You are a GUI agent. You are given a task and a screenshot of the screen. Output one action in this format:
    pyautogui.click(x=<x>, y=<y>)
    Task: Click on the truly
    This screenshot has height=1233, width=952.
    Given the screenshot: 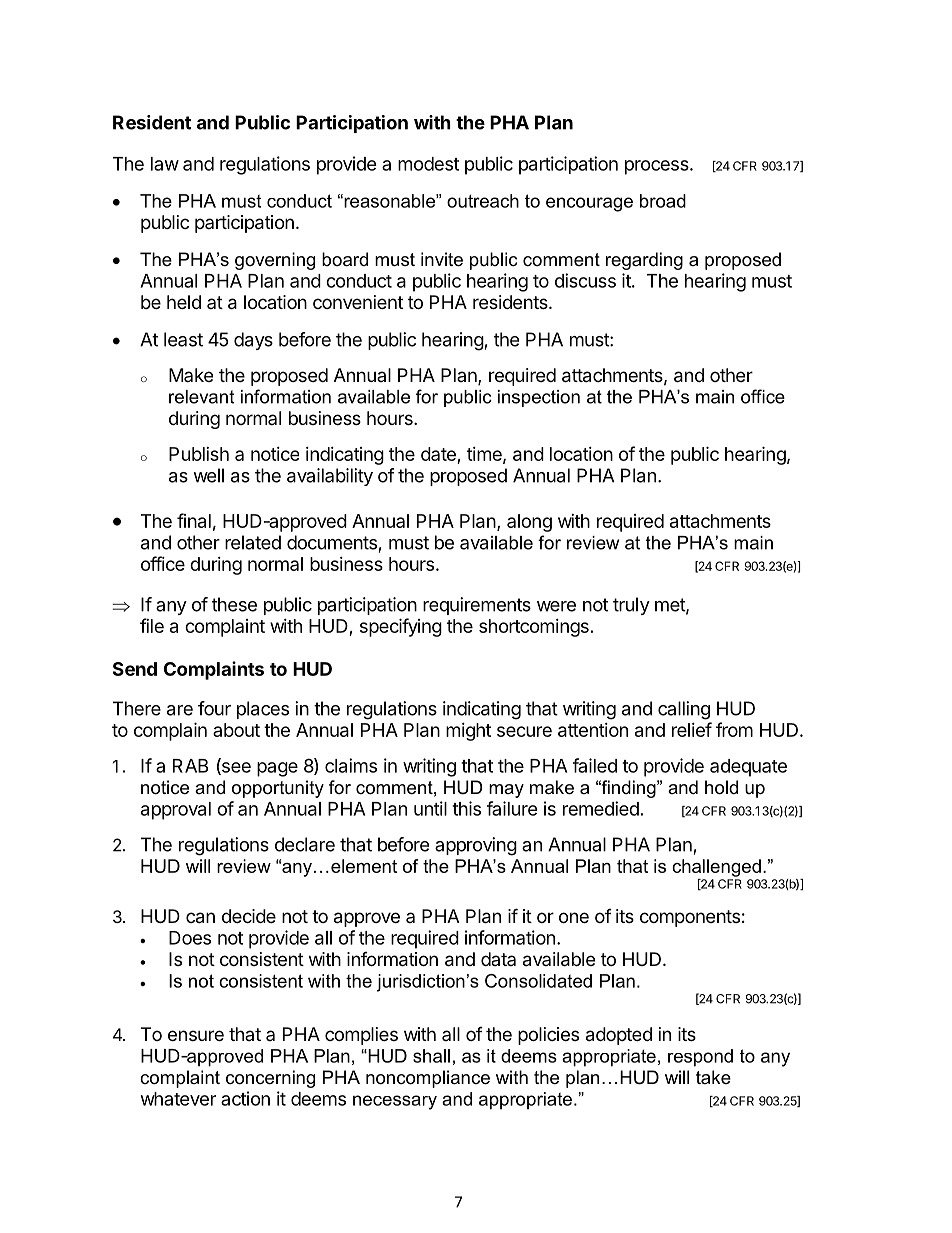 What is the action you would take?
    pyautogui.click(x=631, y=606)
